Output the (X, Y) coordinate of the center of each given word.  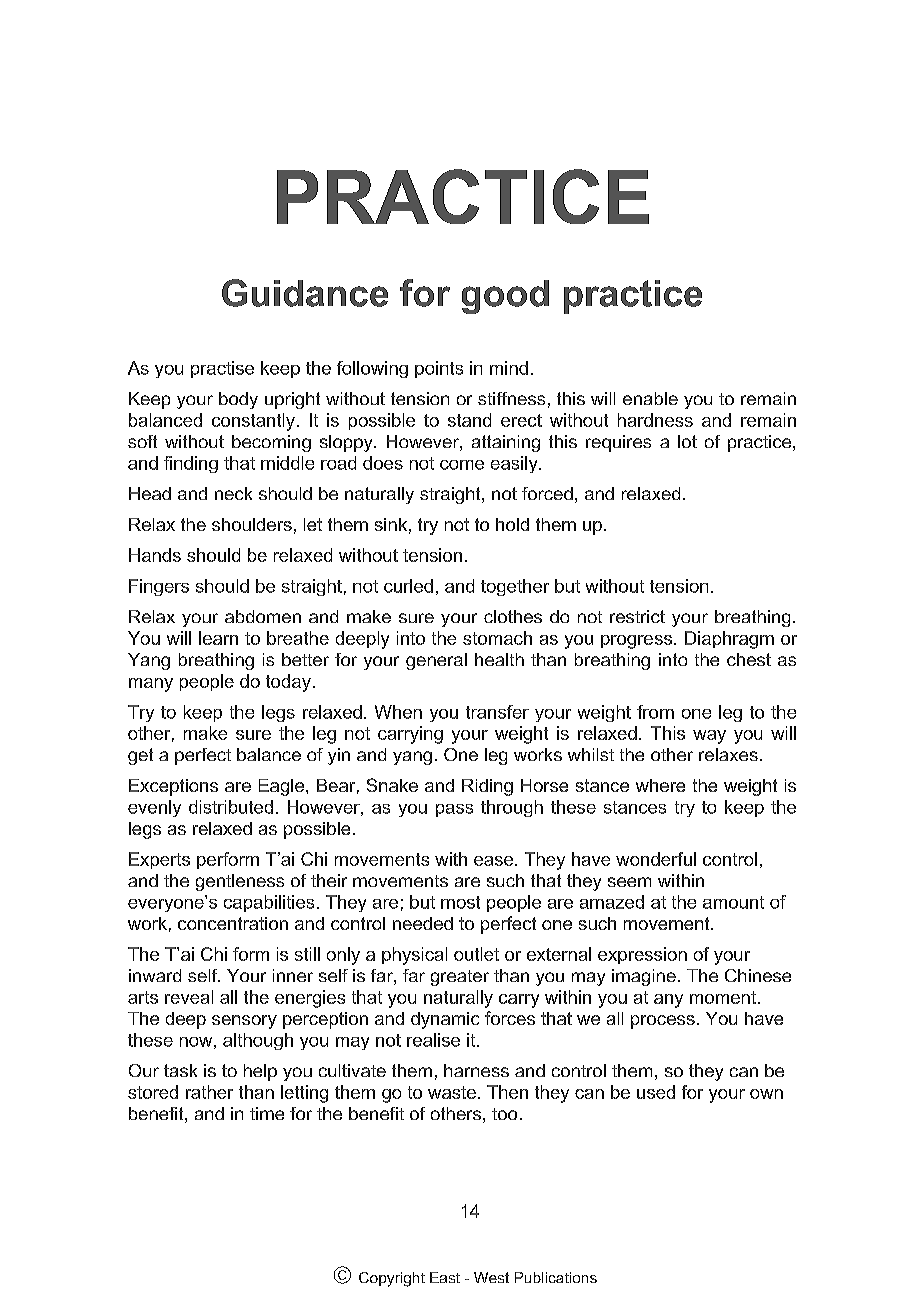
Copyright (392, 1279)
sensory (244, 1022)
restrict (637, 616)
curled (408, 586)
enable (650, 398)
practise (222, 369)
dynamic (445, 1020)
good (505, 297)
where (660, 785)
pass (454, 810)
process (663, 1022)
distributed (231, 807)
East (445, 1277)
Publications (556, 1277)
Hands (155, 555)
